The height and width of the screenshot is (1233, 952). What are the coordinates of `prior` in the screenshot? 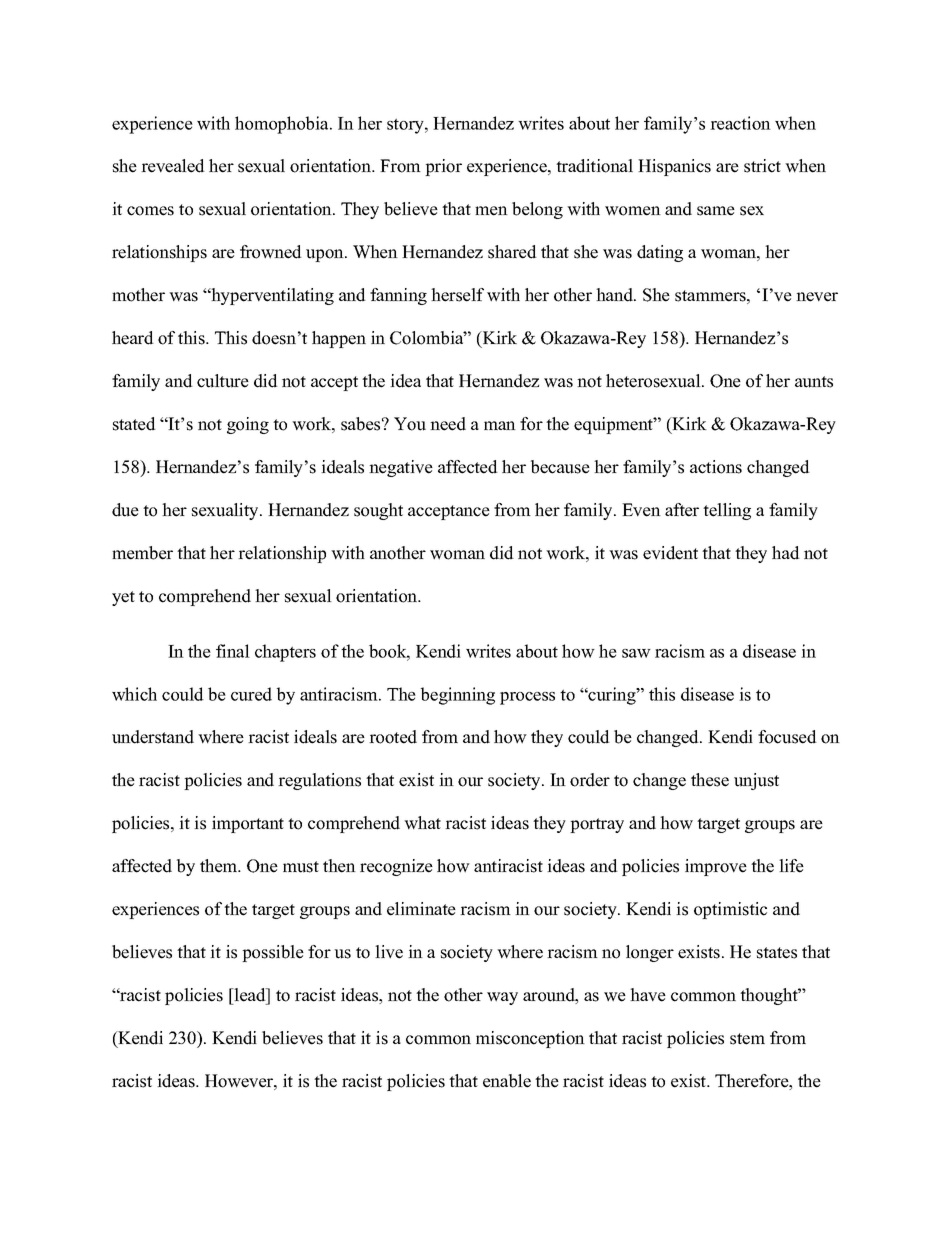 It's located at (443, 167).
